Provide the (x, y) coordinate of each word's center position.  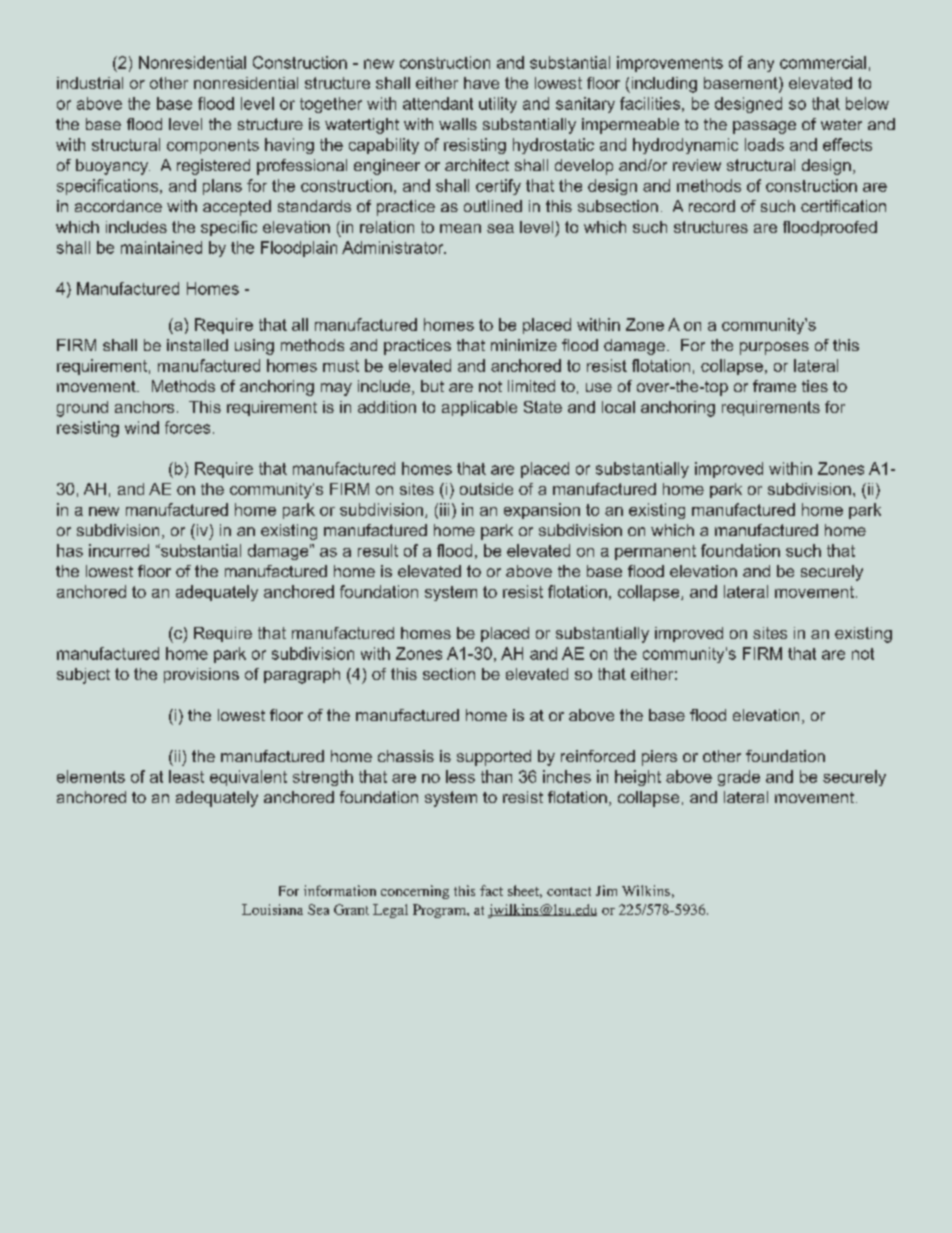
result (378, 550)
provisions (201, 675)
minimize (524, 345)
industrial (90, 83)
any (761, 65)
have (481, 83)
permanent (655, 552)
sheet (525, 891)
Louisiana (272, 909)
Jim (606, 890)
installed (197, 345)
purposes (774, 348)
